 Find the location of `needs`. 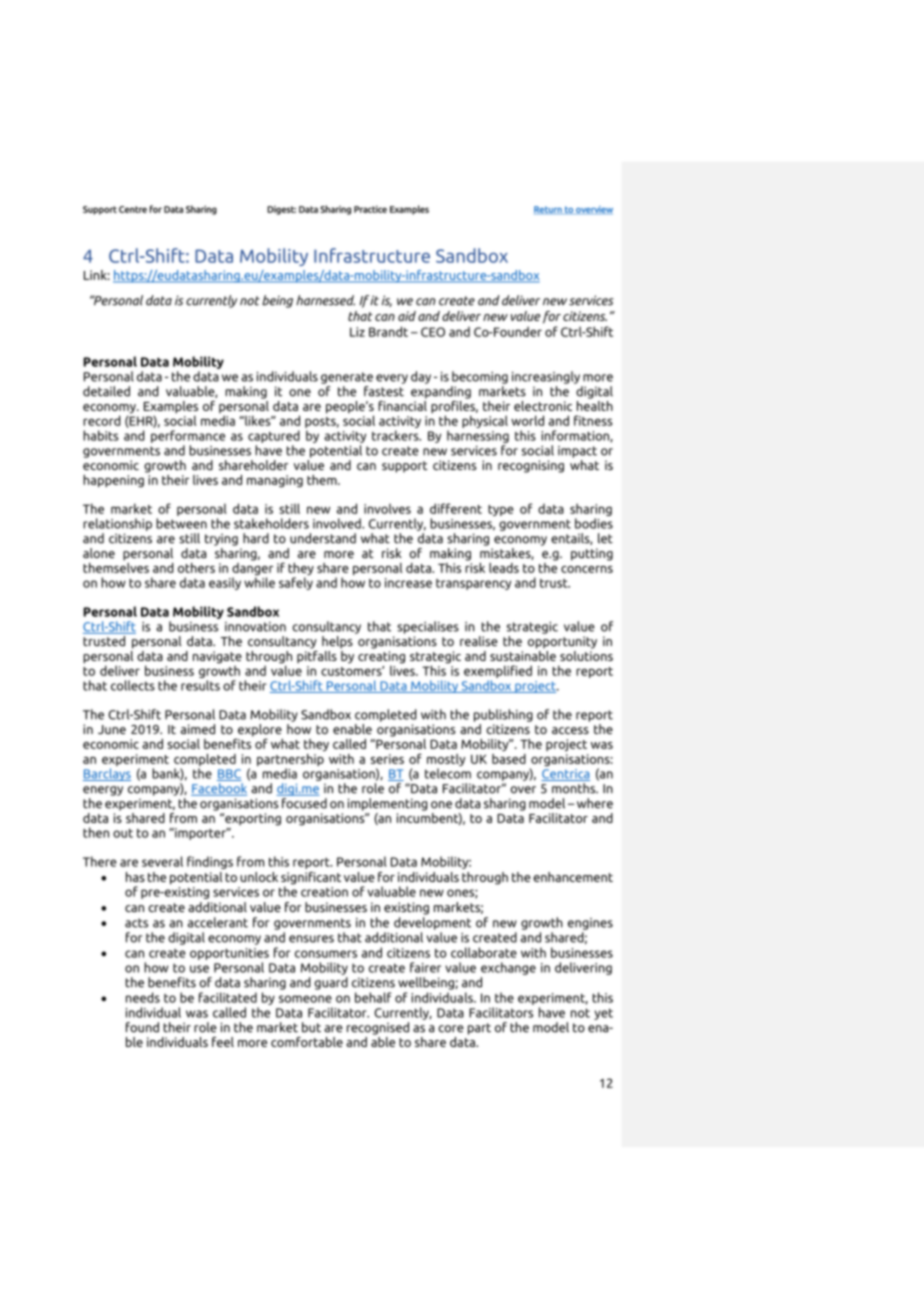

needs is located at coordinates (143, 997).
